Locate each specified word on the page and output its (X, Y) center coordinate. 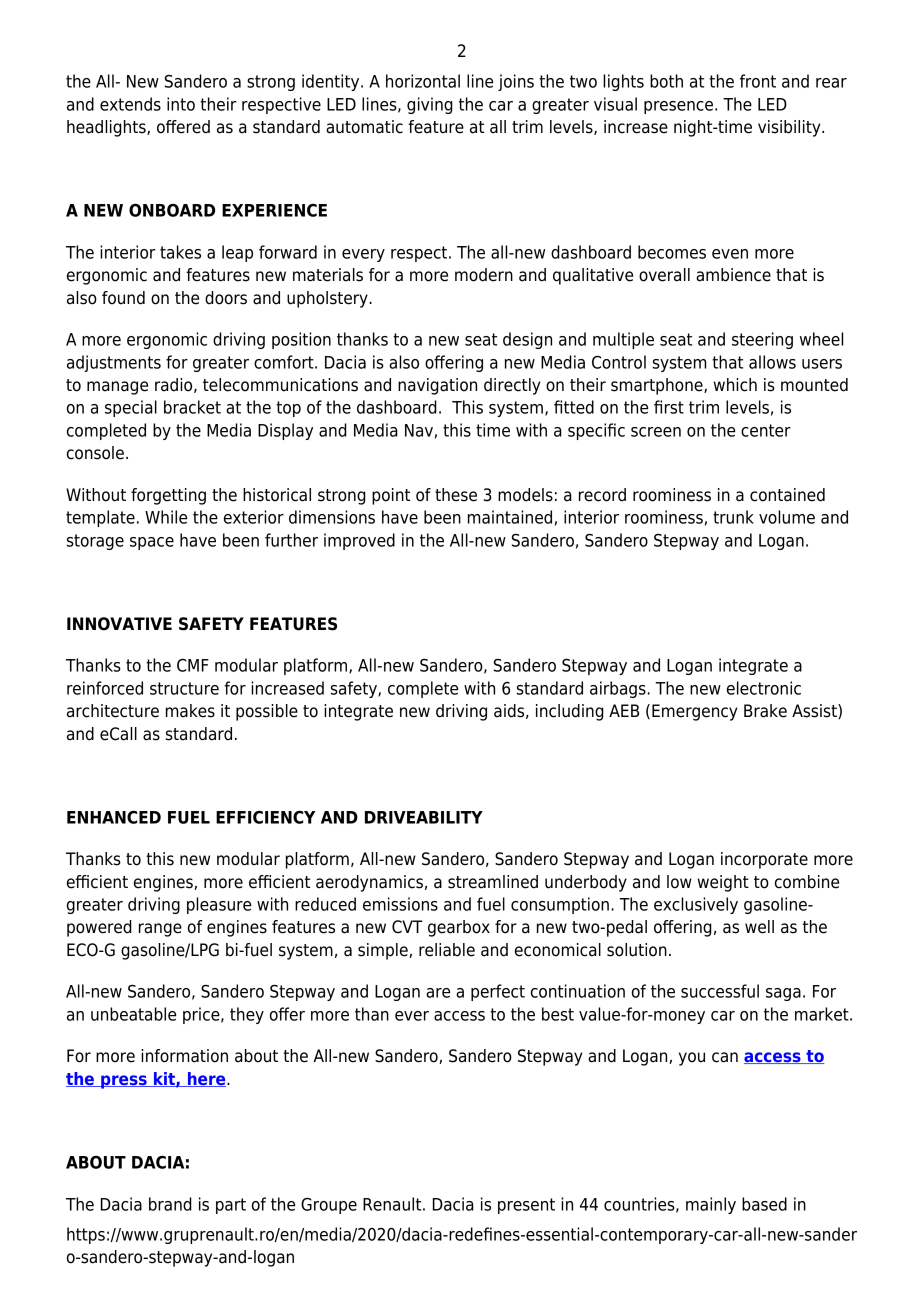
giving (430, 105)
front (758, 81)
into (181, 104)
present (526, 1206)
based (764, 1204)
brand (170, 1204)
